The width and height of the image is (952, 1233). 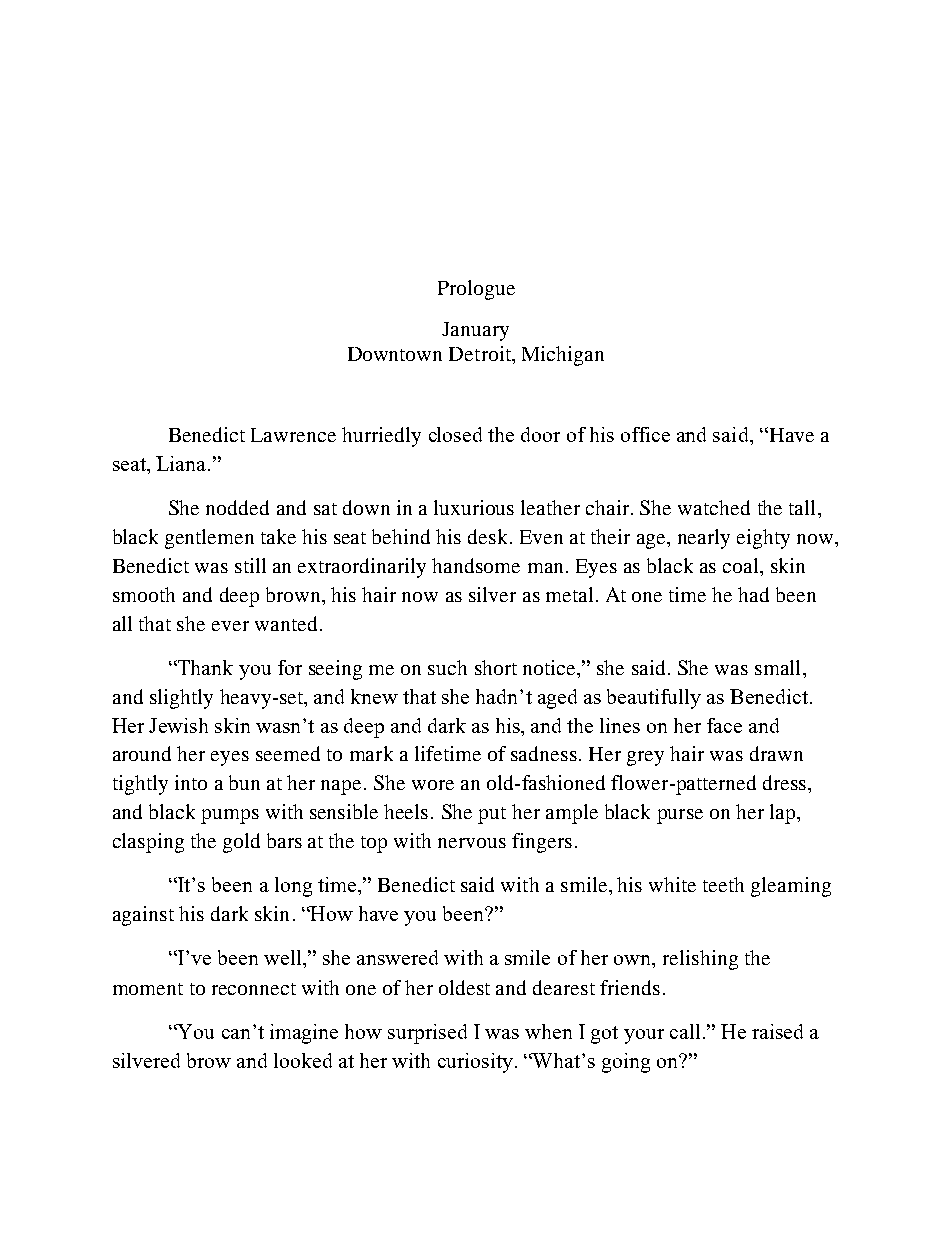 I want to click on imagine, so click(x=304, y=1034).
